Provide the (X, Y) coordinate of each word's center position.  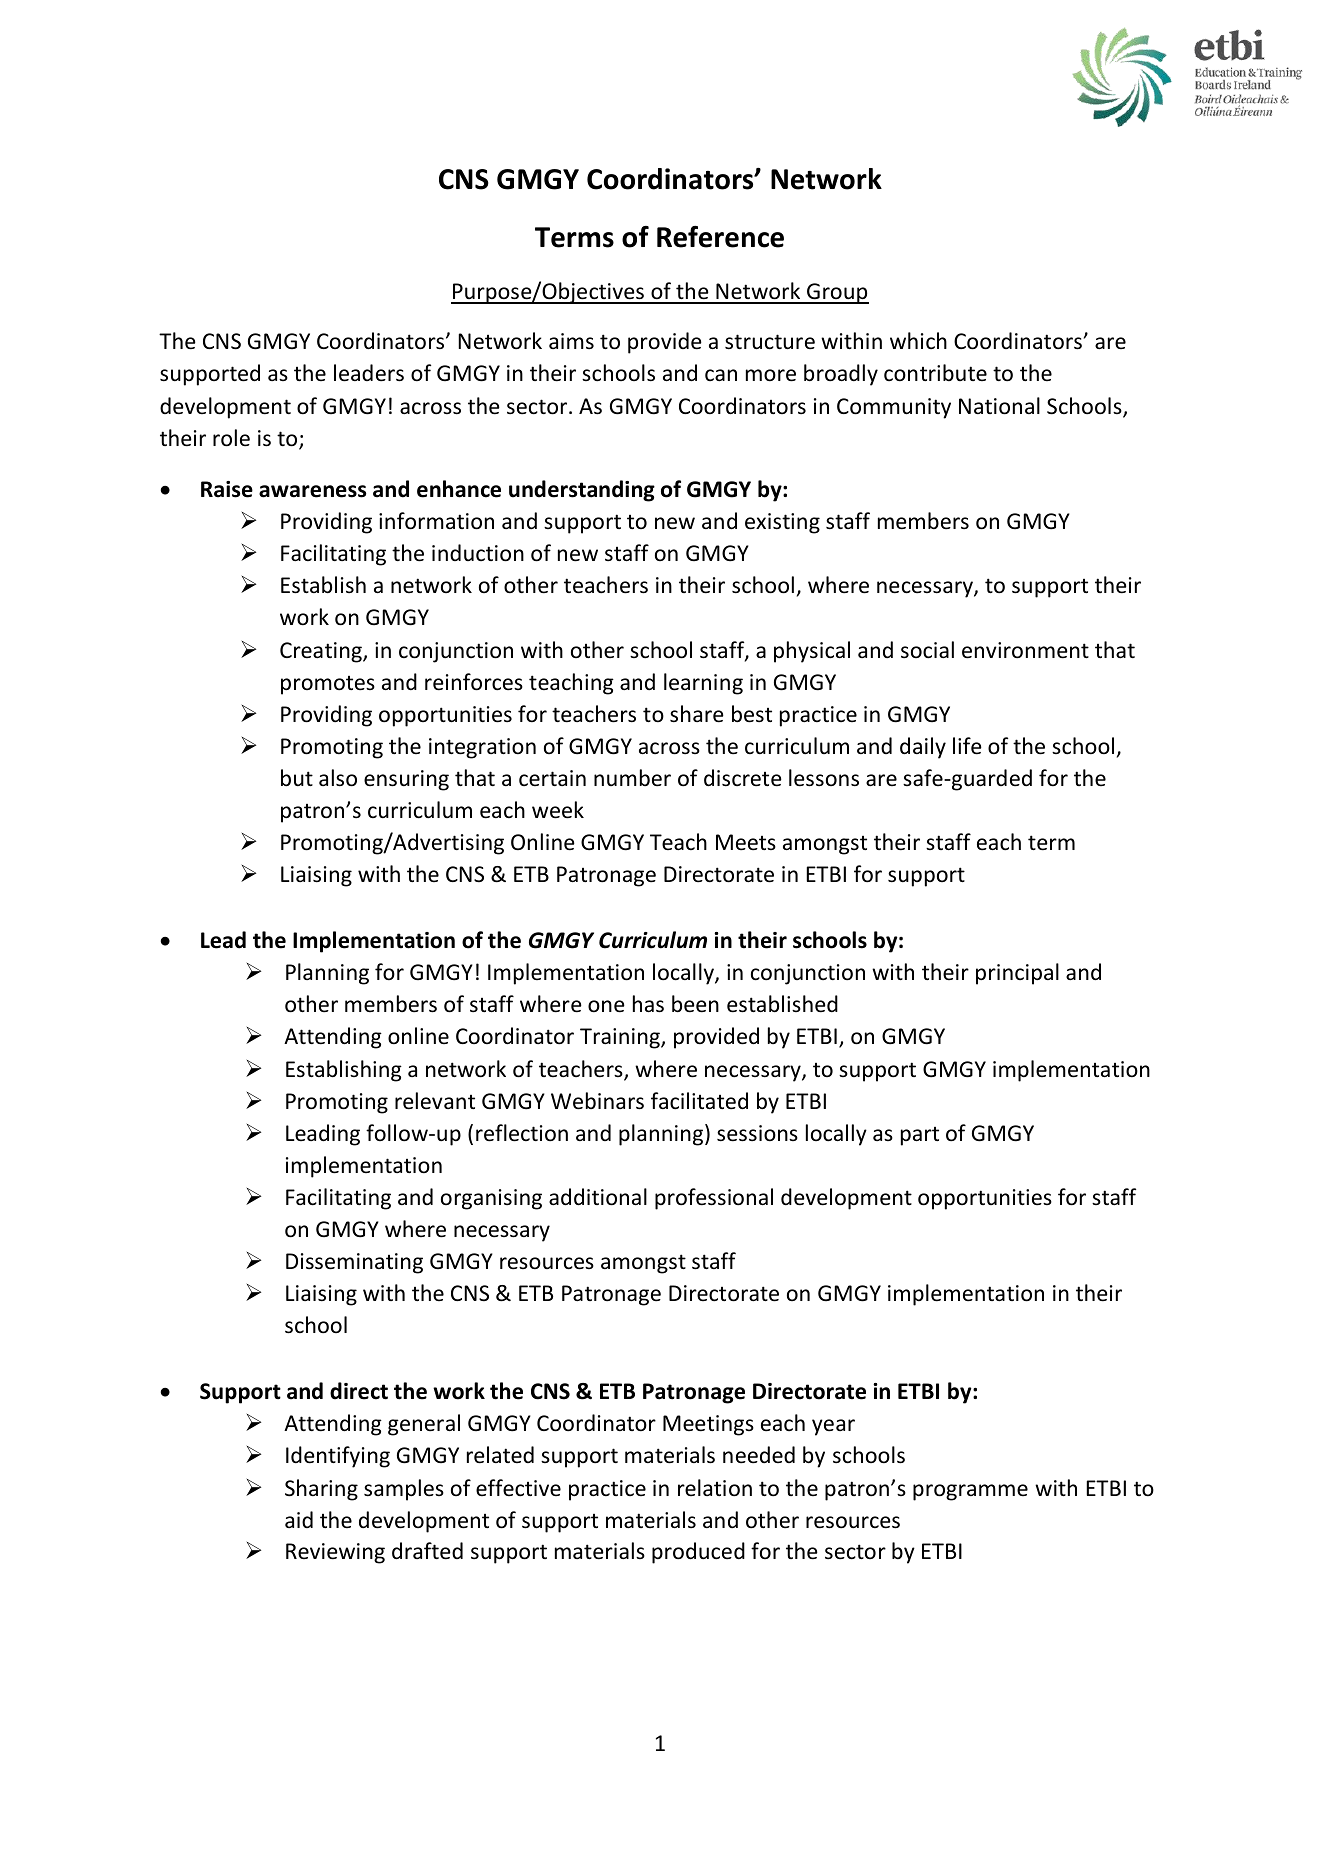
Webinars (597, 1101)
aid (299, 1519)
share (697, 714)
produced (698, 1553)
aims (571, 341)
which (918, 340)
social (927, 650)
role (231, 438)
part (920, 1136)
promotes (328, 685)
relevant (435, 1101)
